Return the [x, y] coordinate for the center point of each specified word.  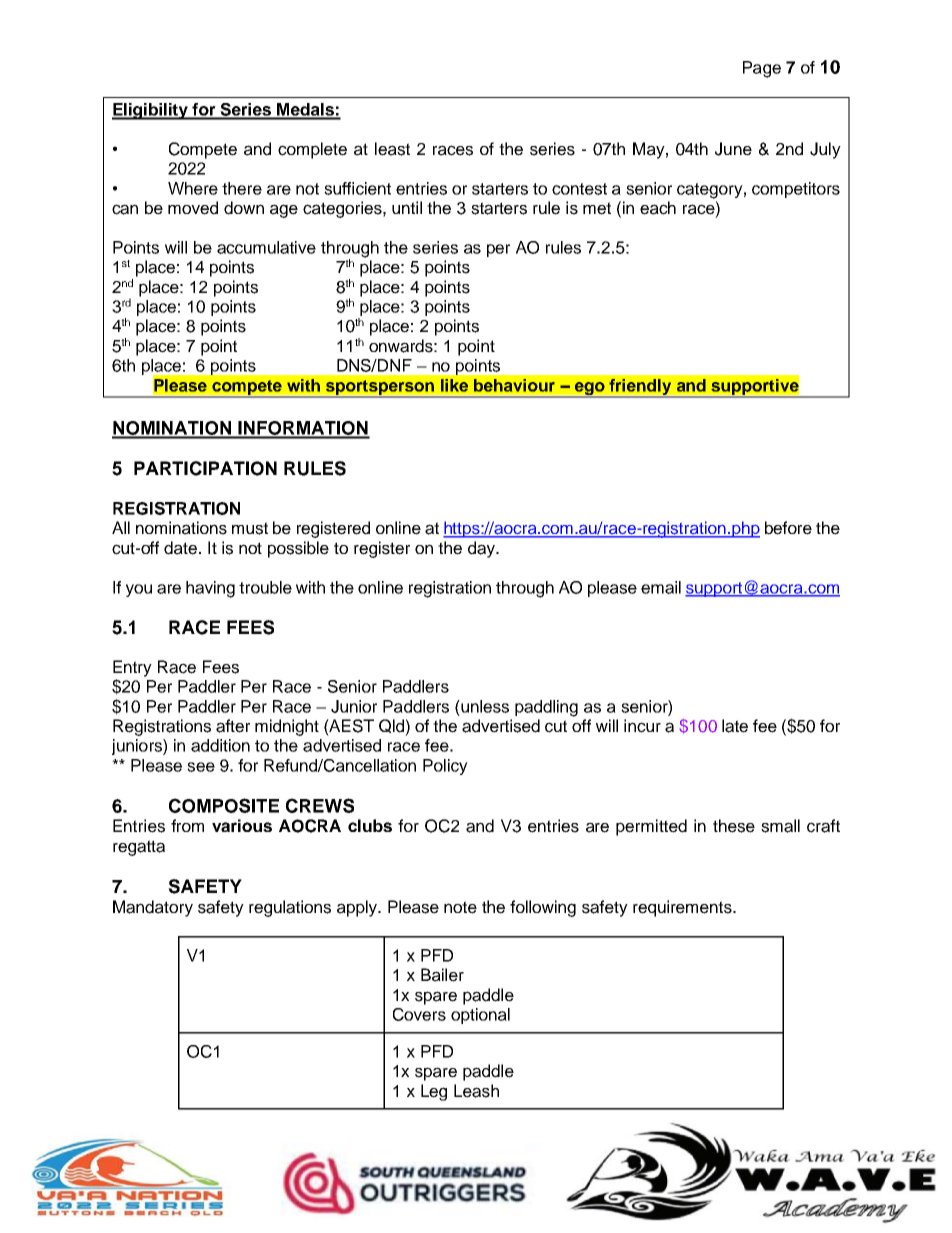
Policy [445, 767]
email [661, 587]
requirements [683, 908]
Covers [419, 1014]
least [392, 149]
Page [762, 69]
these [734, 826]
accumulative [266, 247]
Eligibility [151, 111]
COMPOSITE [224, 805]
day [482, 549]
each [658, 208]
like [454, 385]
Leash [476, 1091]
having [210, 589]
